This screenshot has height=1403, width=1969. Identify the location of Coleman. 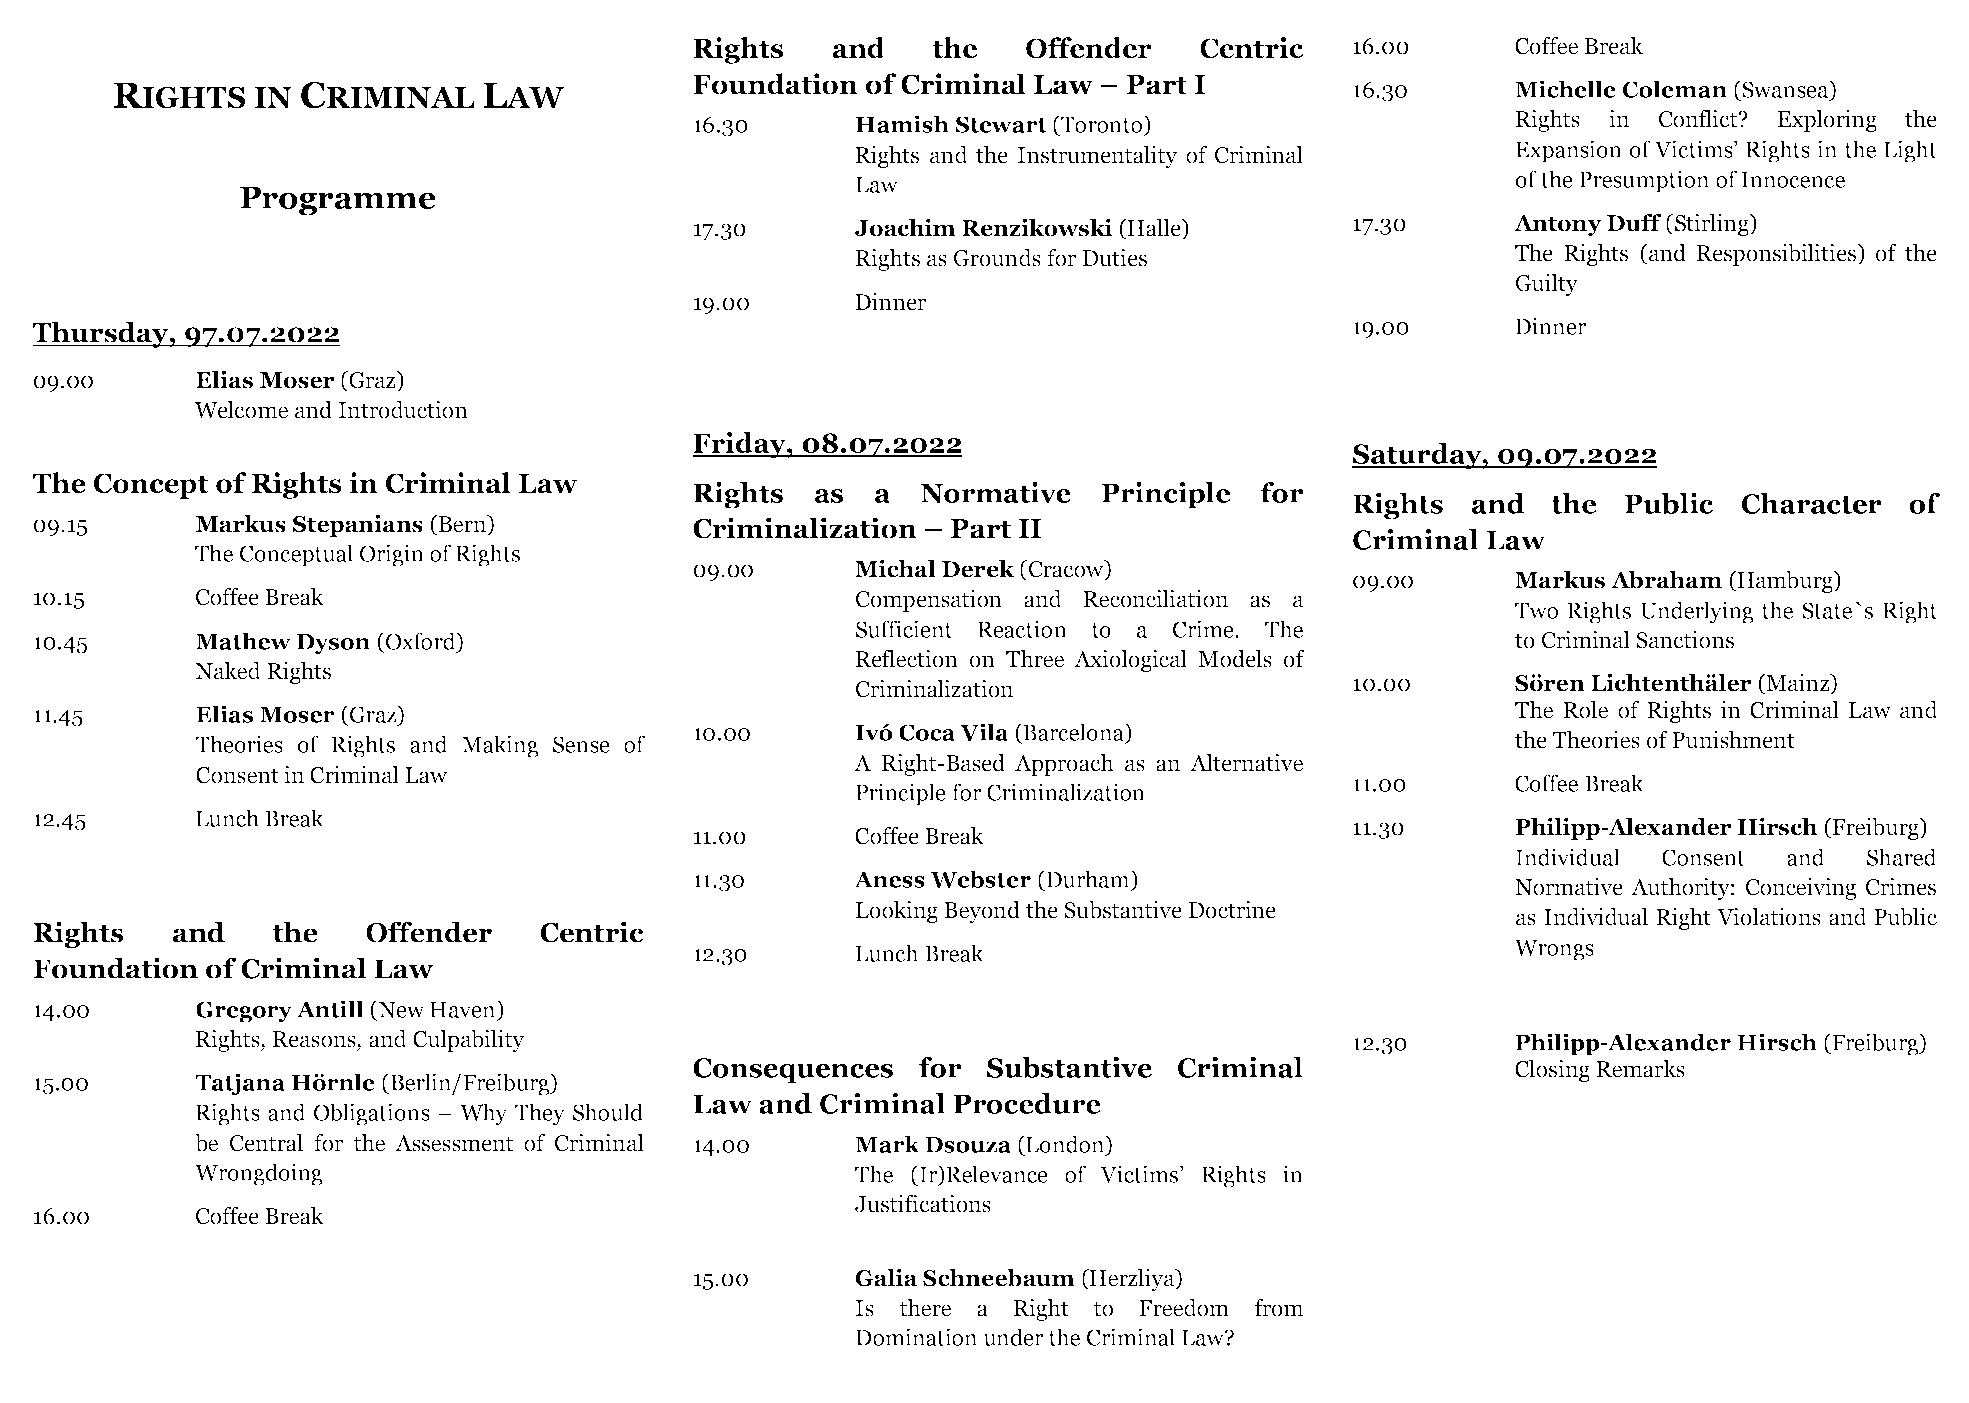
(1675, 89).
